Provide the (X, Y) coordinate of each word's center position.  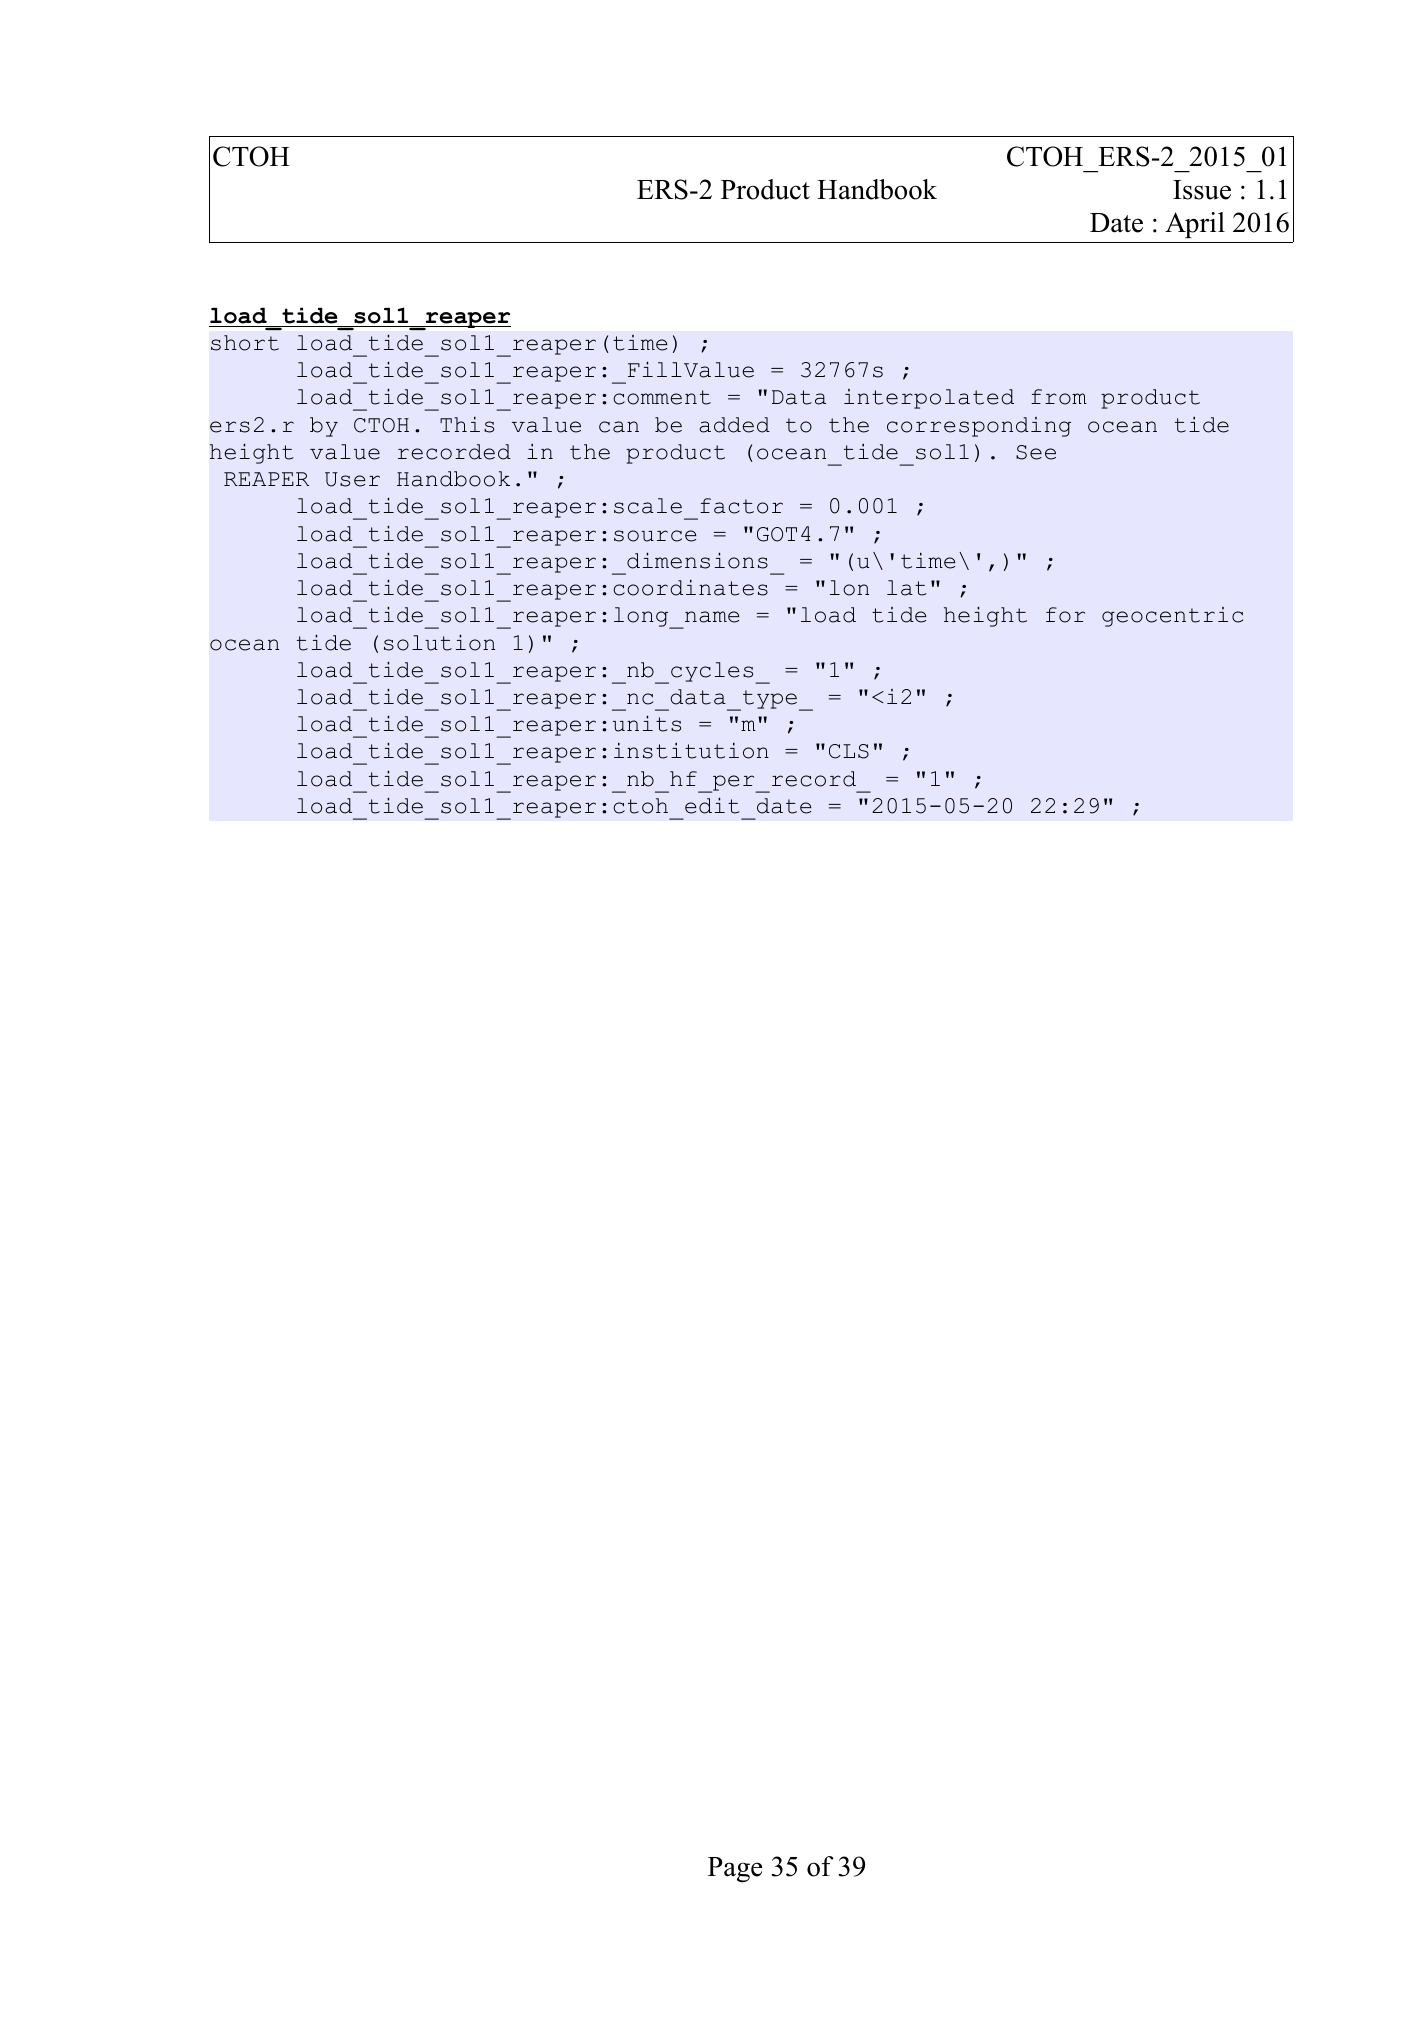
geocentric (1172, 617)
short (245, 343)
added (734, 425)
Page (735, 1870)
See (1036, 452)
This (467, 425)
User (352, 479)
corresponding (979, 427)
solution (439, 643)
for (1065, 615)
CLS (849, 751)
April (1195, 225)
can (619, 427)
